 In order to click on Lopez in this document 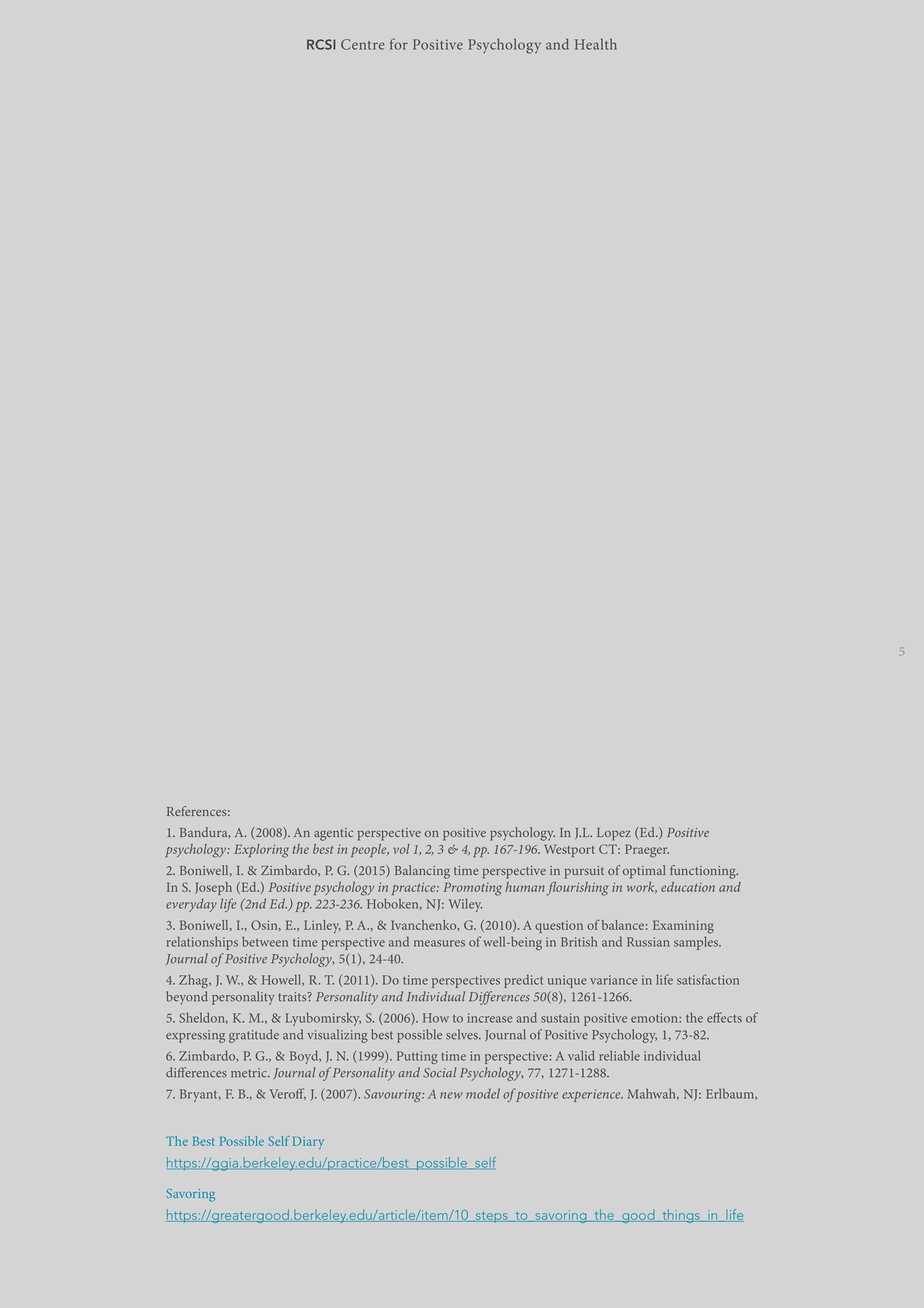, I will do `click(614, 834)`.
